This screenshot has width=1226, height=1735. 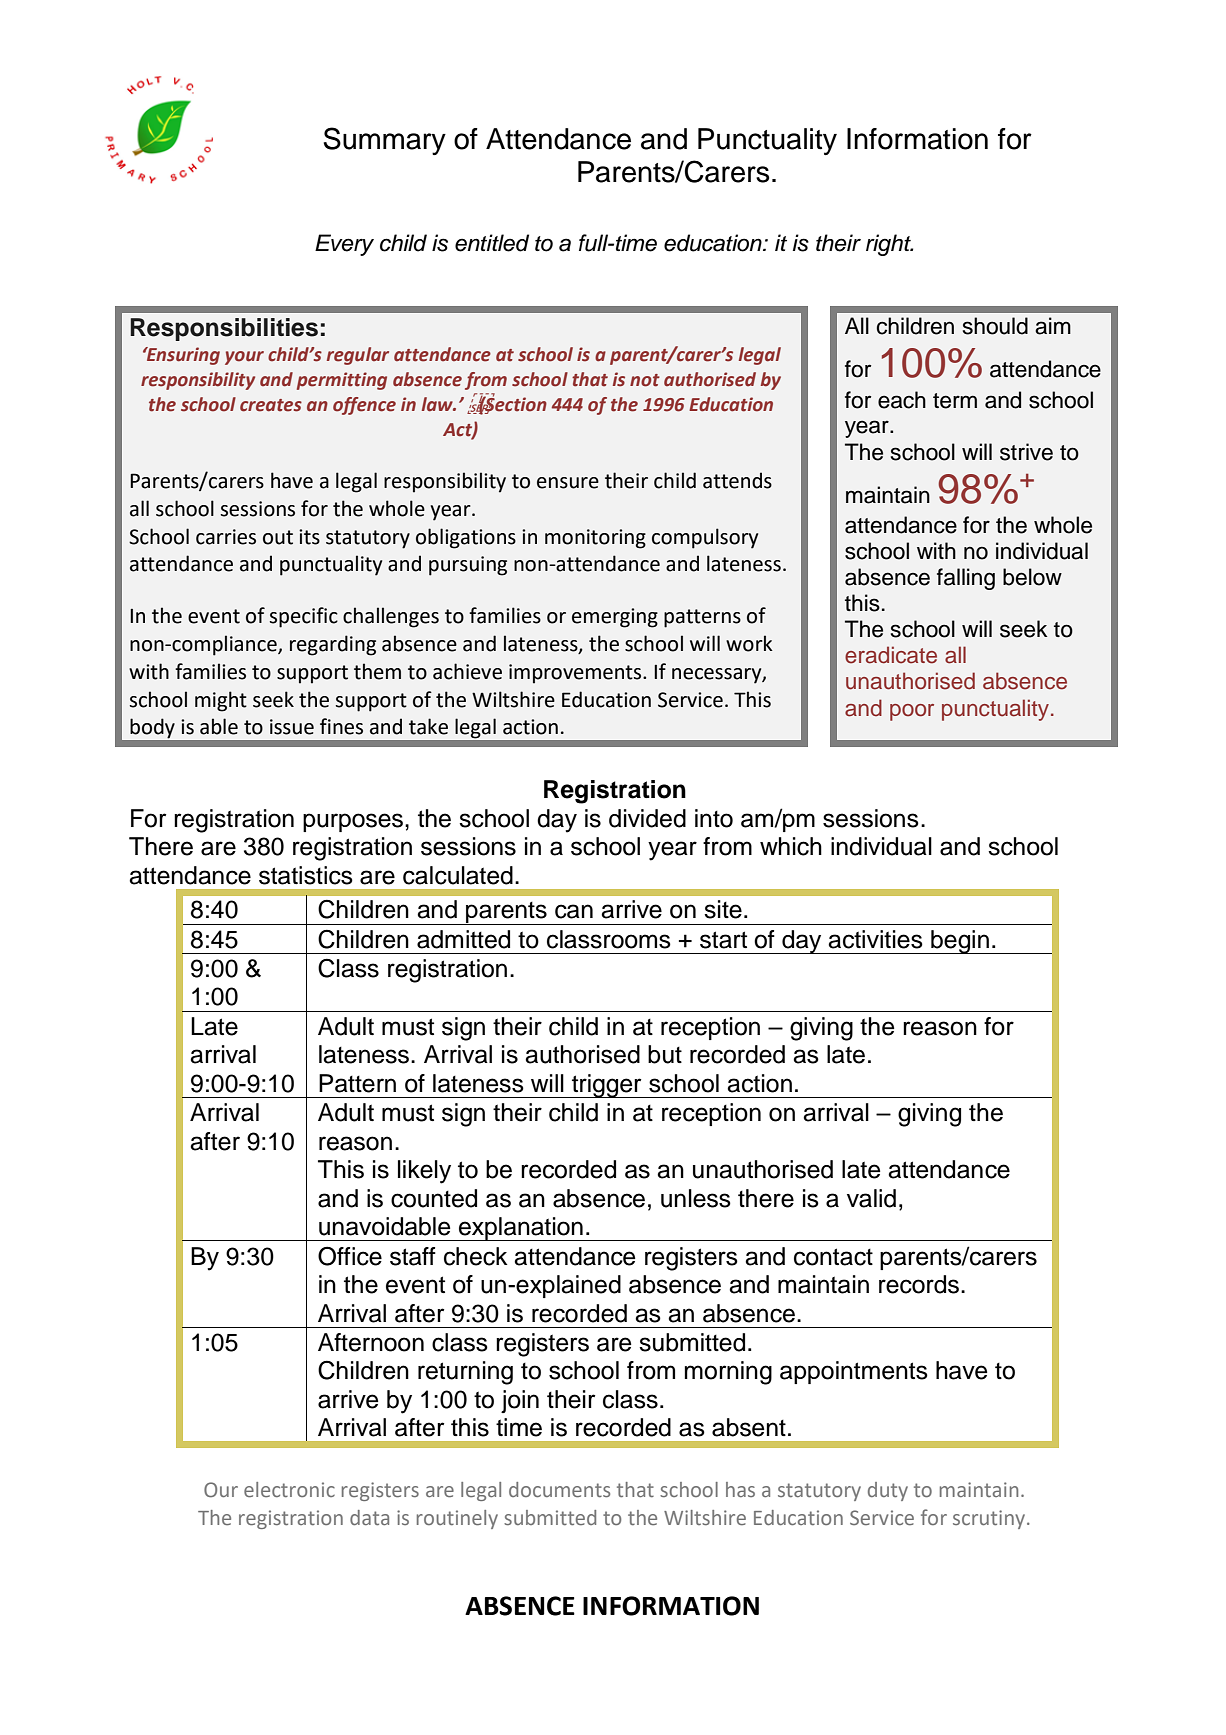 What do you see at coordinates (645, 380) in the screenshot?
I see `not` at bounding box center [645, 380].
